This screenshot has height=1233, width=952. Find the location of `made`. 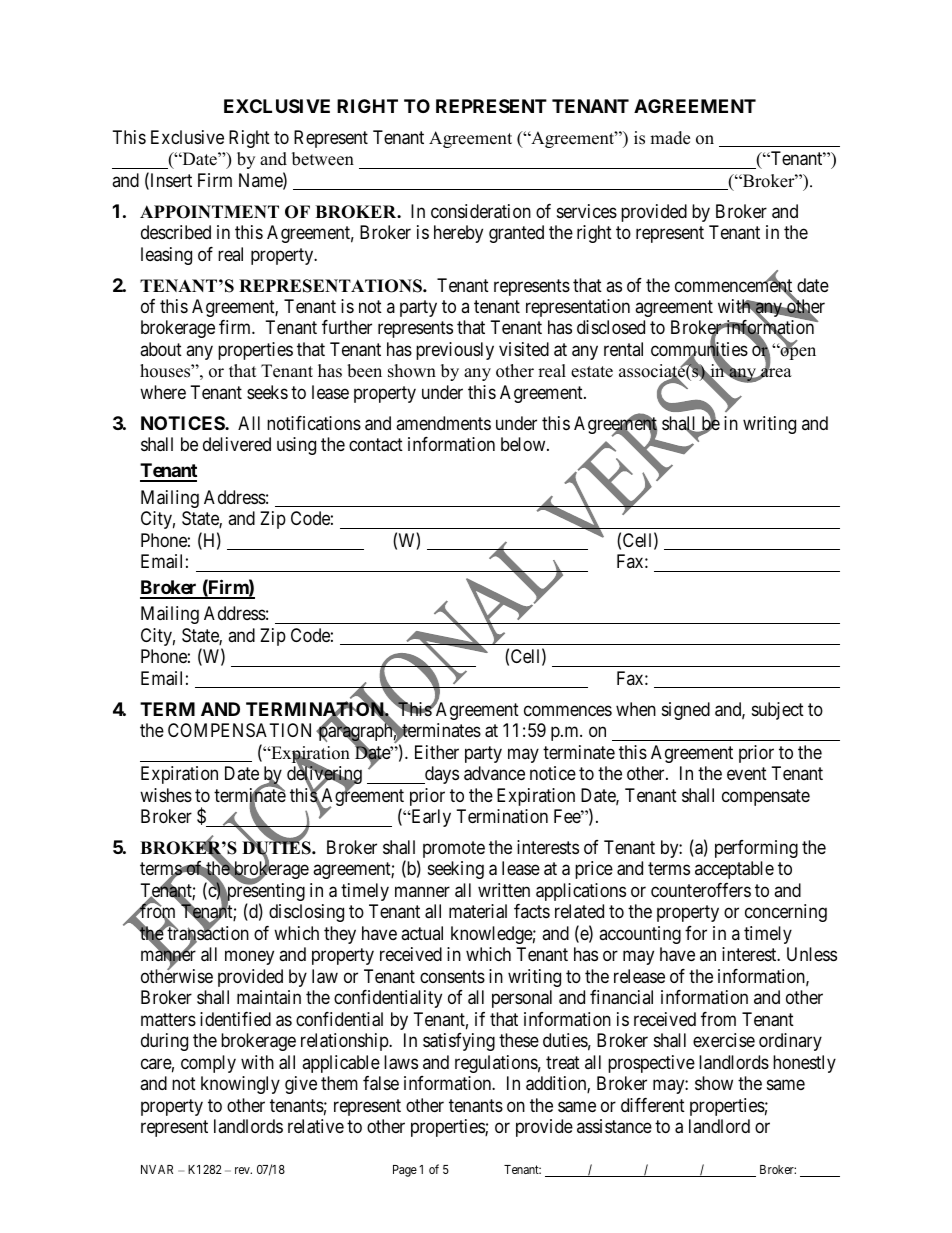

made is located at coordinates (670, 138).
